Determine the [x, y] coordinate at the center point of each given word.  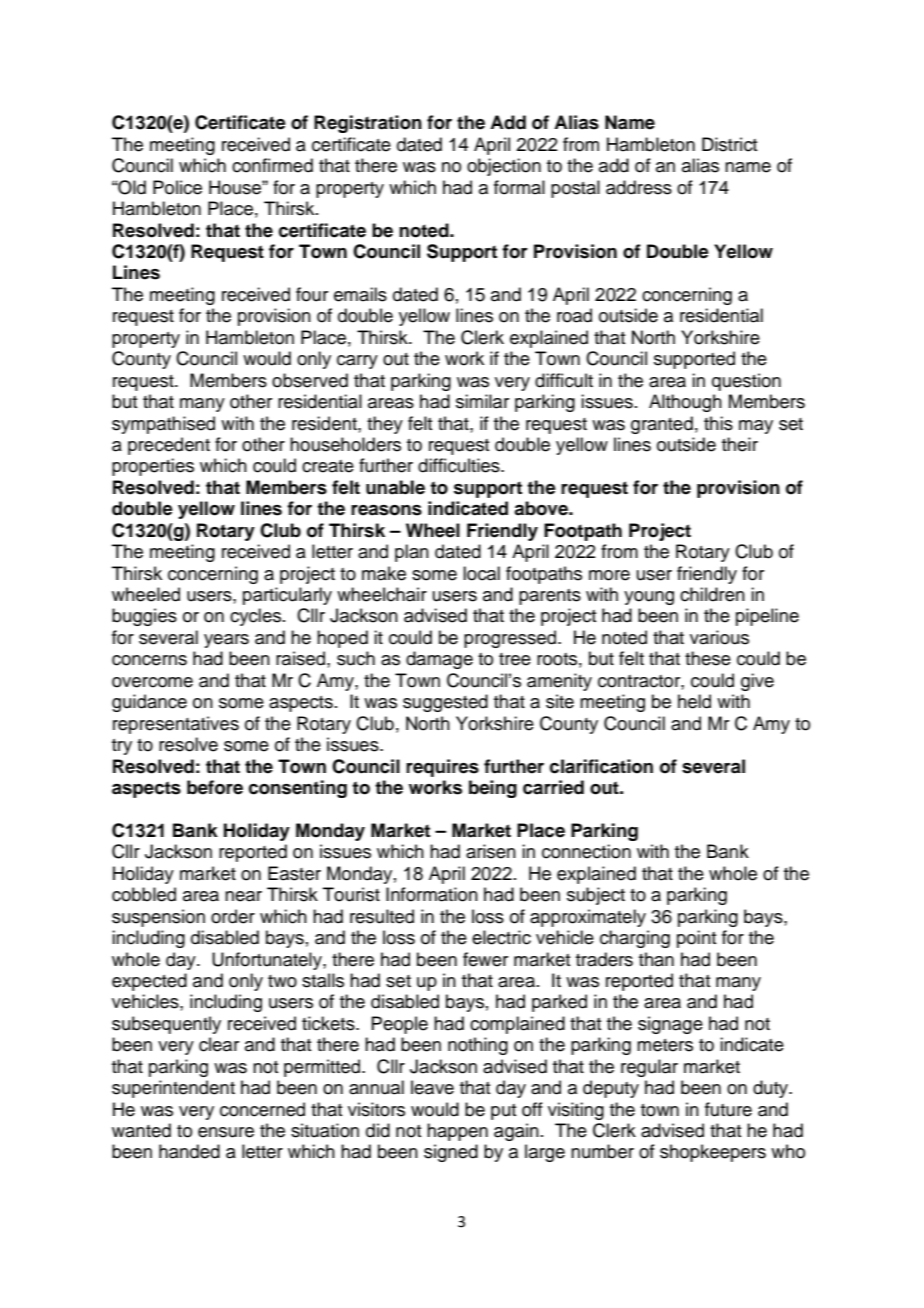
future [728, 1109]
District [729, 144]
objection [504, 167]
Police [177, 187]
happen [457, 1132]
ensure [226, 1132]
